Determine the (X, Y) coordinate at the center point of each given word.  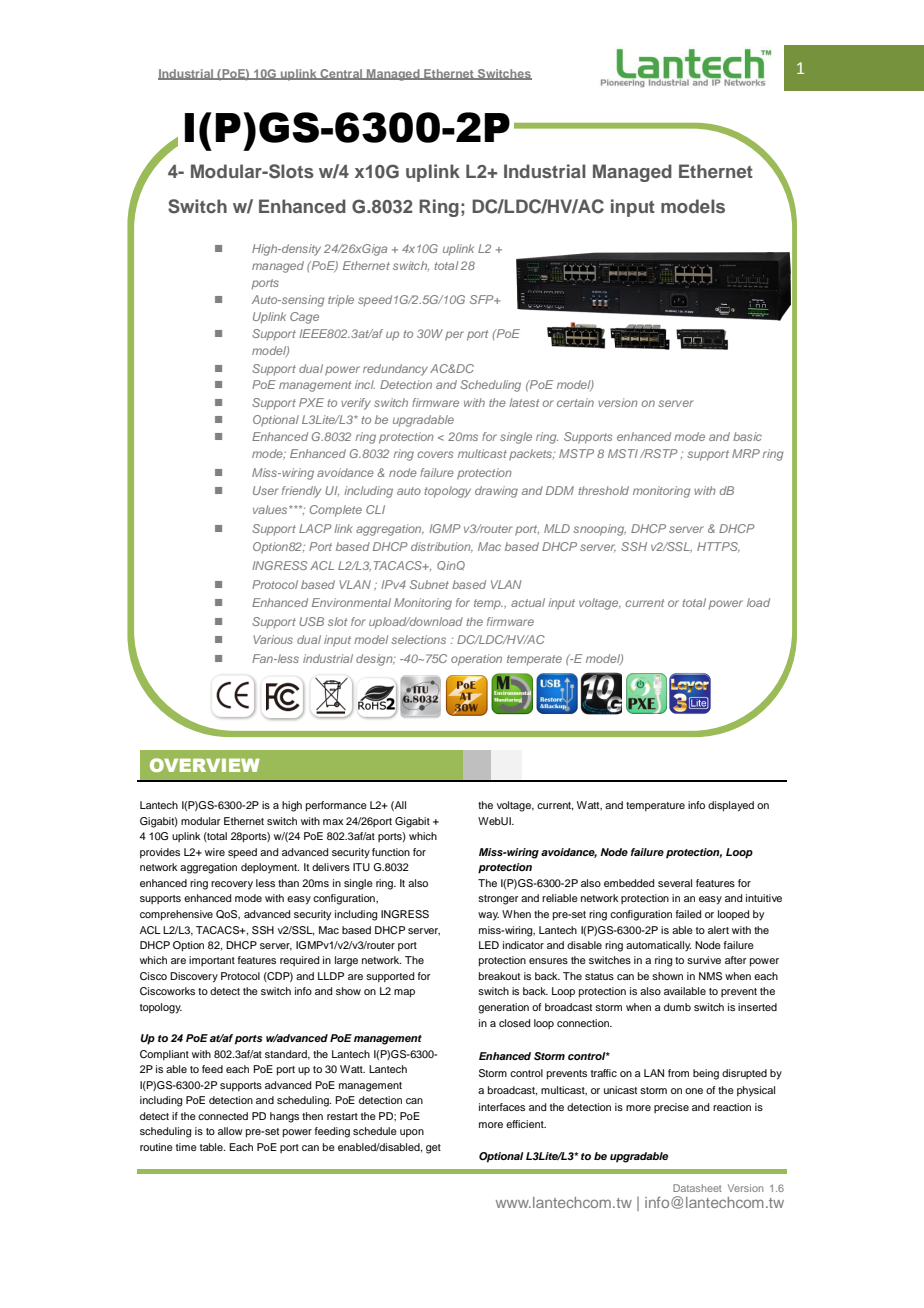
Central (341, 74)
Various (273, 639)
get (433, 1149)
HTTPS (718, 547)
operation (476, 660)
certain (575, 402)
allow (230, 1131)
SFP (483, 299)
